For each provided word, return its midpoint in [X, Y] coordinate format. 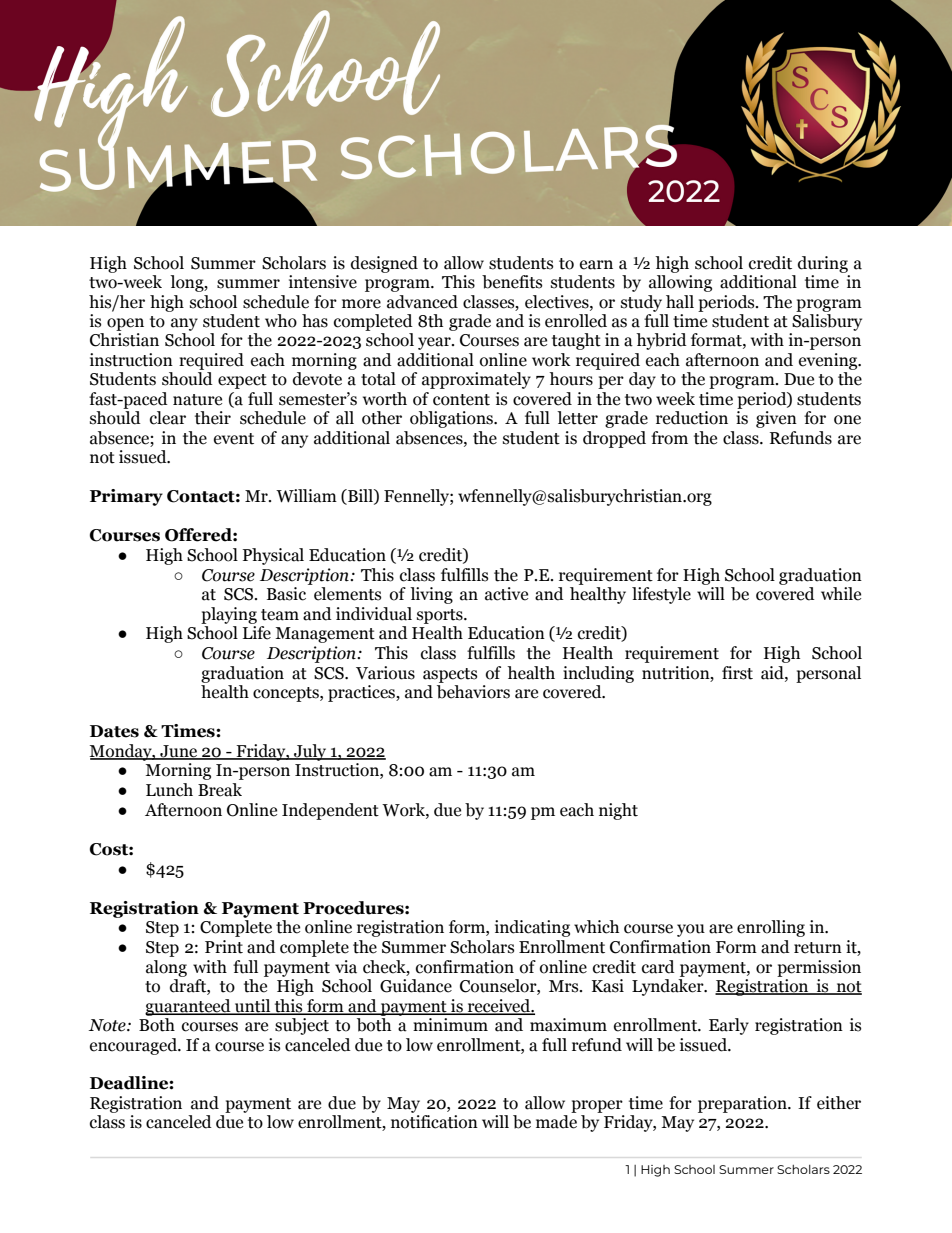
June [179, 752]
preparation [743, 1104]
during [823, 264]
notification [434, 1122]
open [125, 324]
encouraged [134, 1046]
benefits [512, 282]
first [737, 673]
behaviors [473, 692]
